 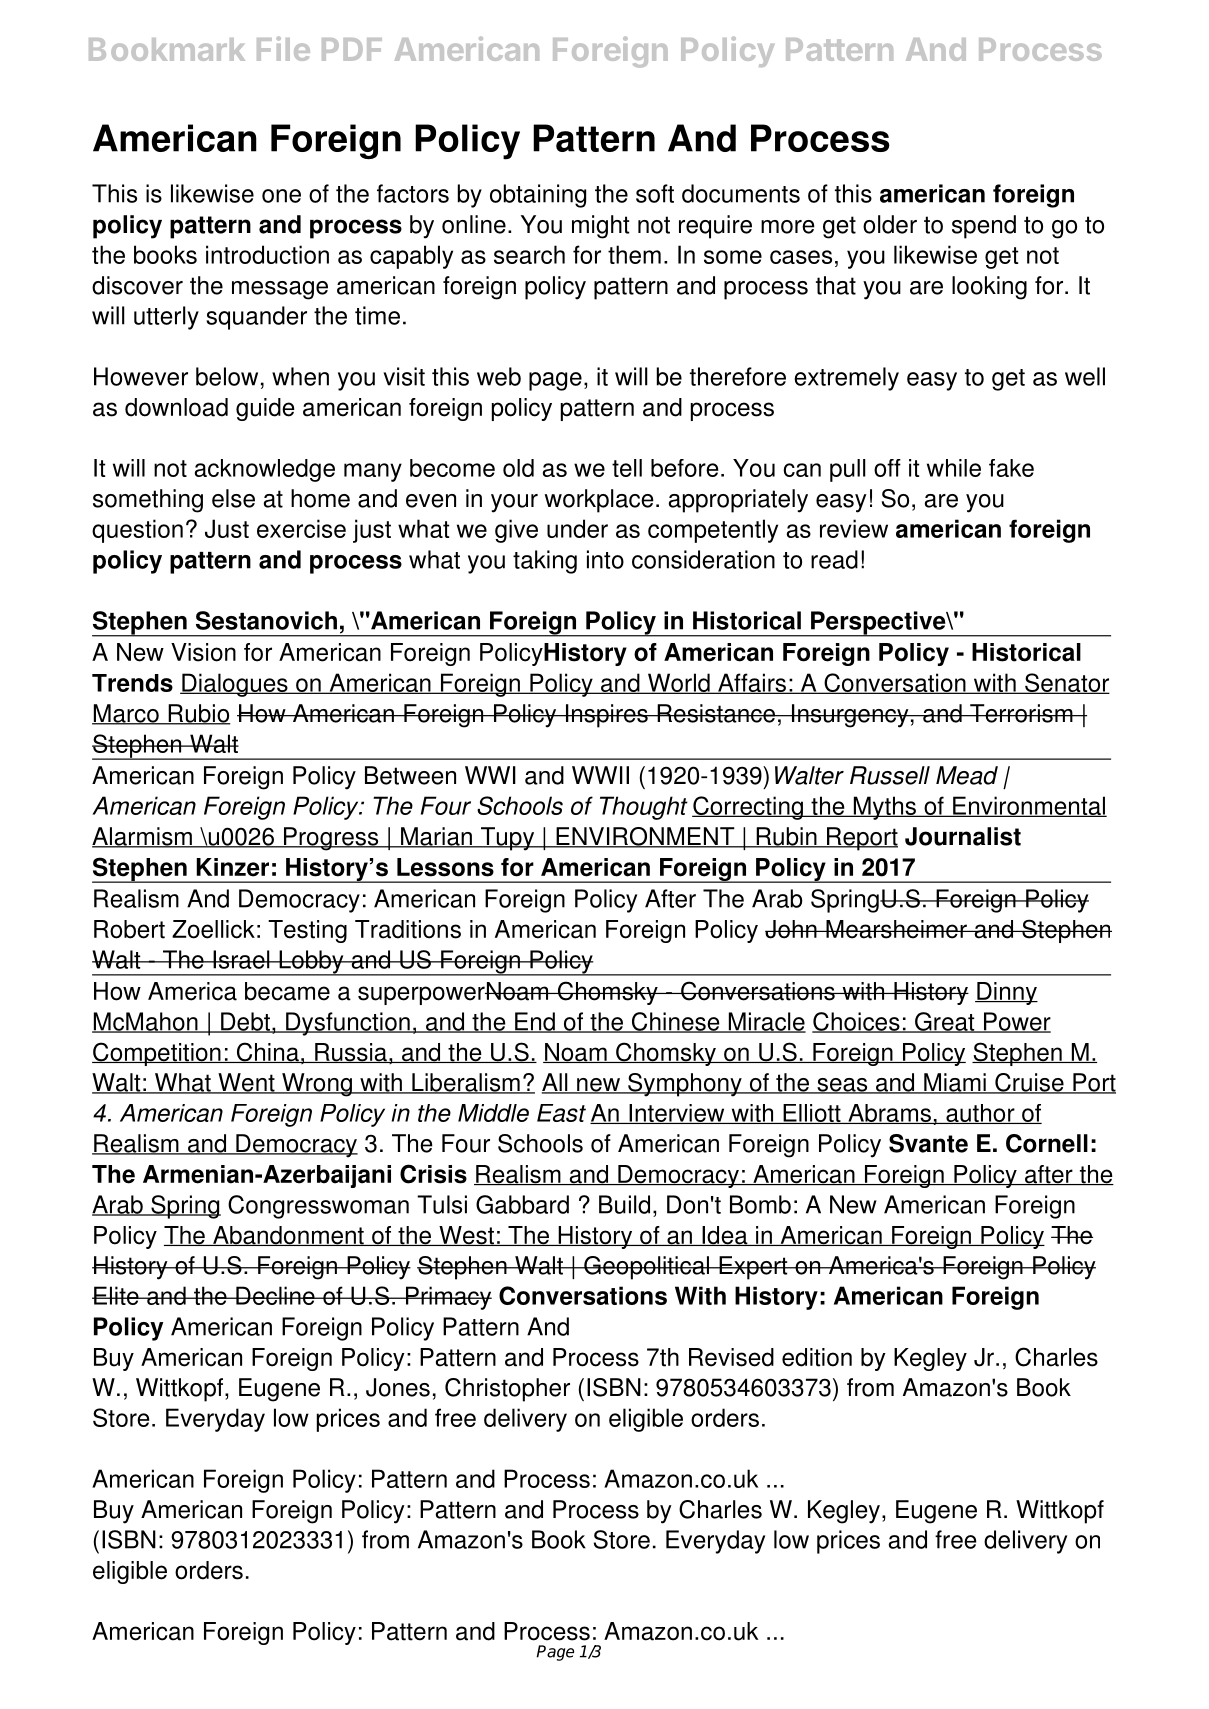 I want to click on tell, so click(x=627, y=468).
